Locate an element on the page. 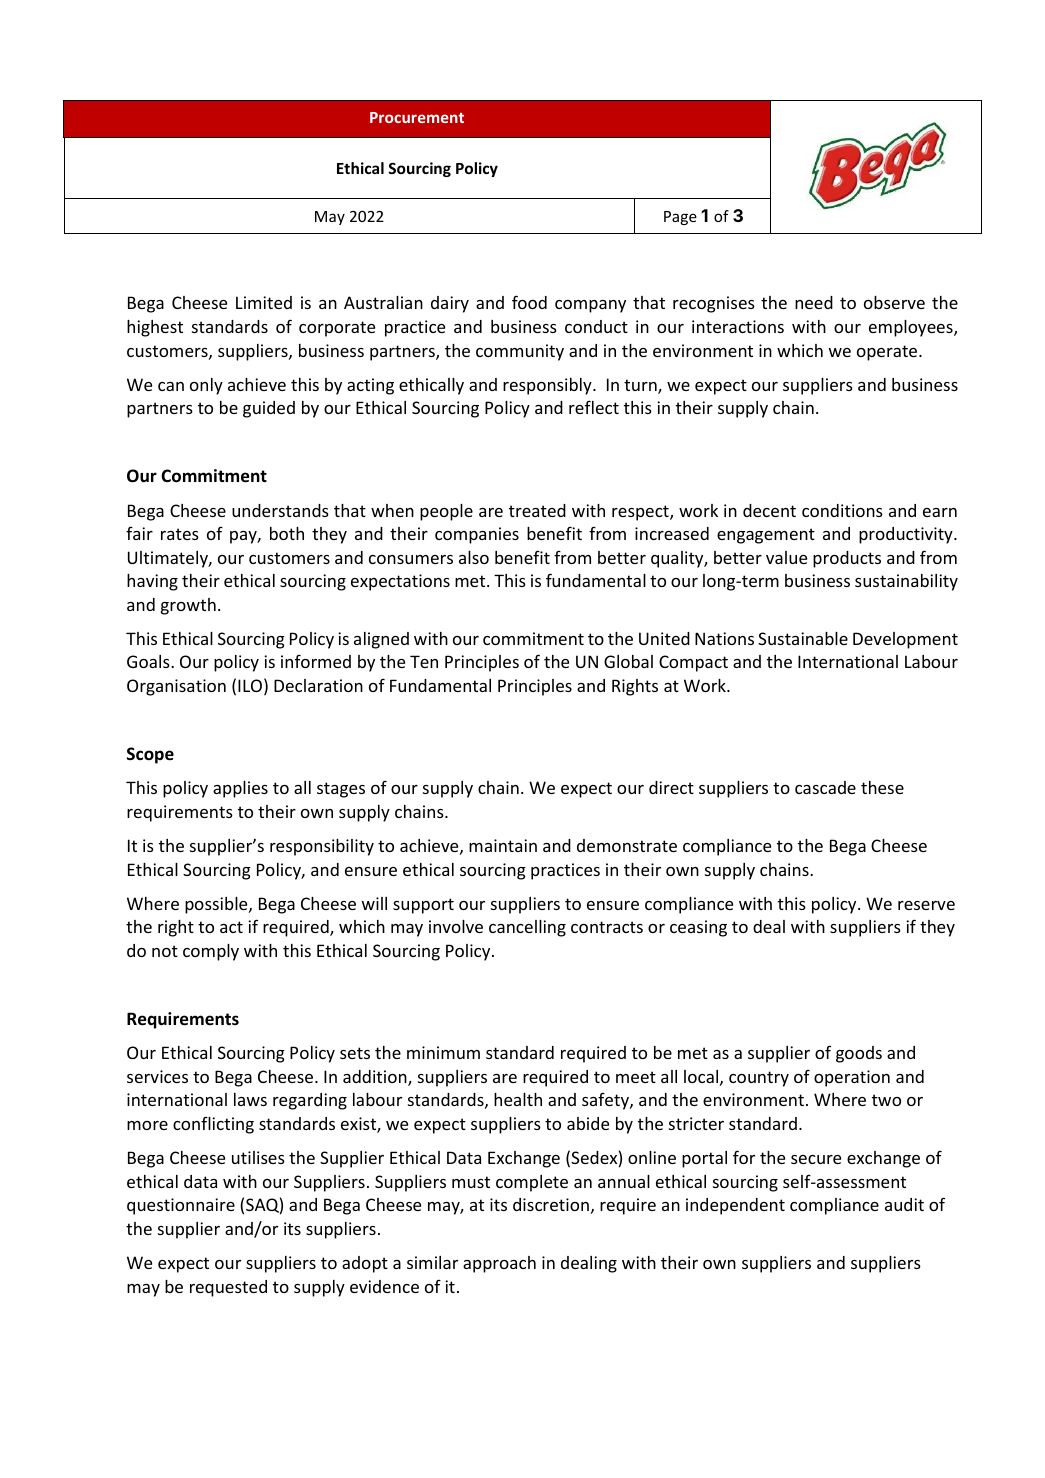 This image has height=1478, width=1045. responsibly is located at coordinates (548, 386).
